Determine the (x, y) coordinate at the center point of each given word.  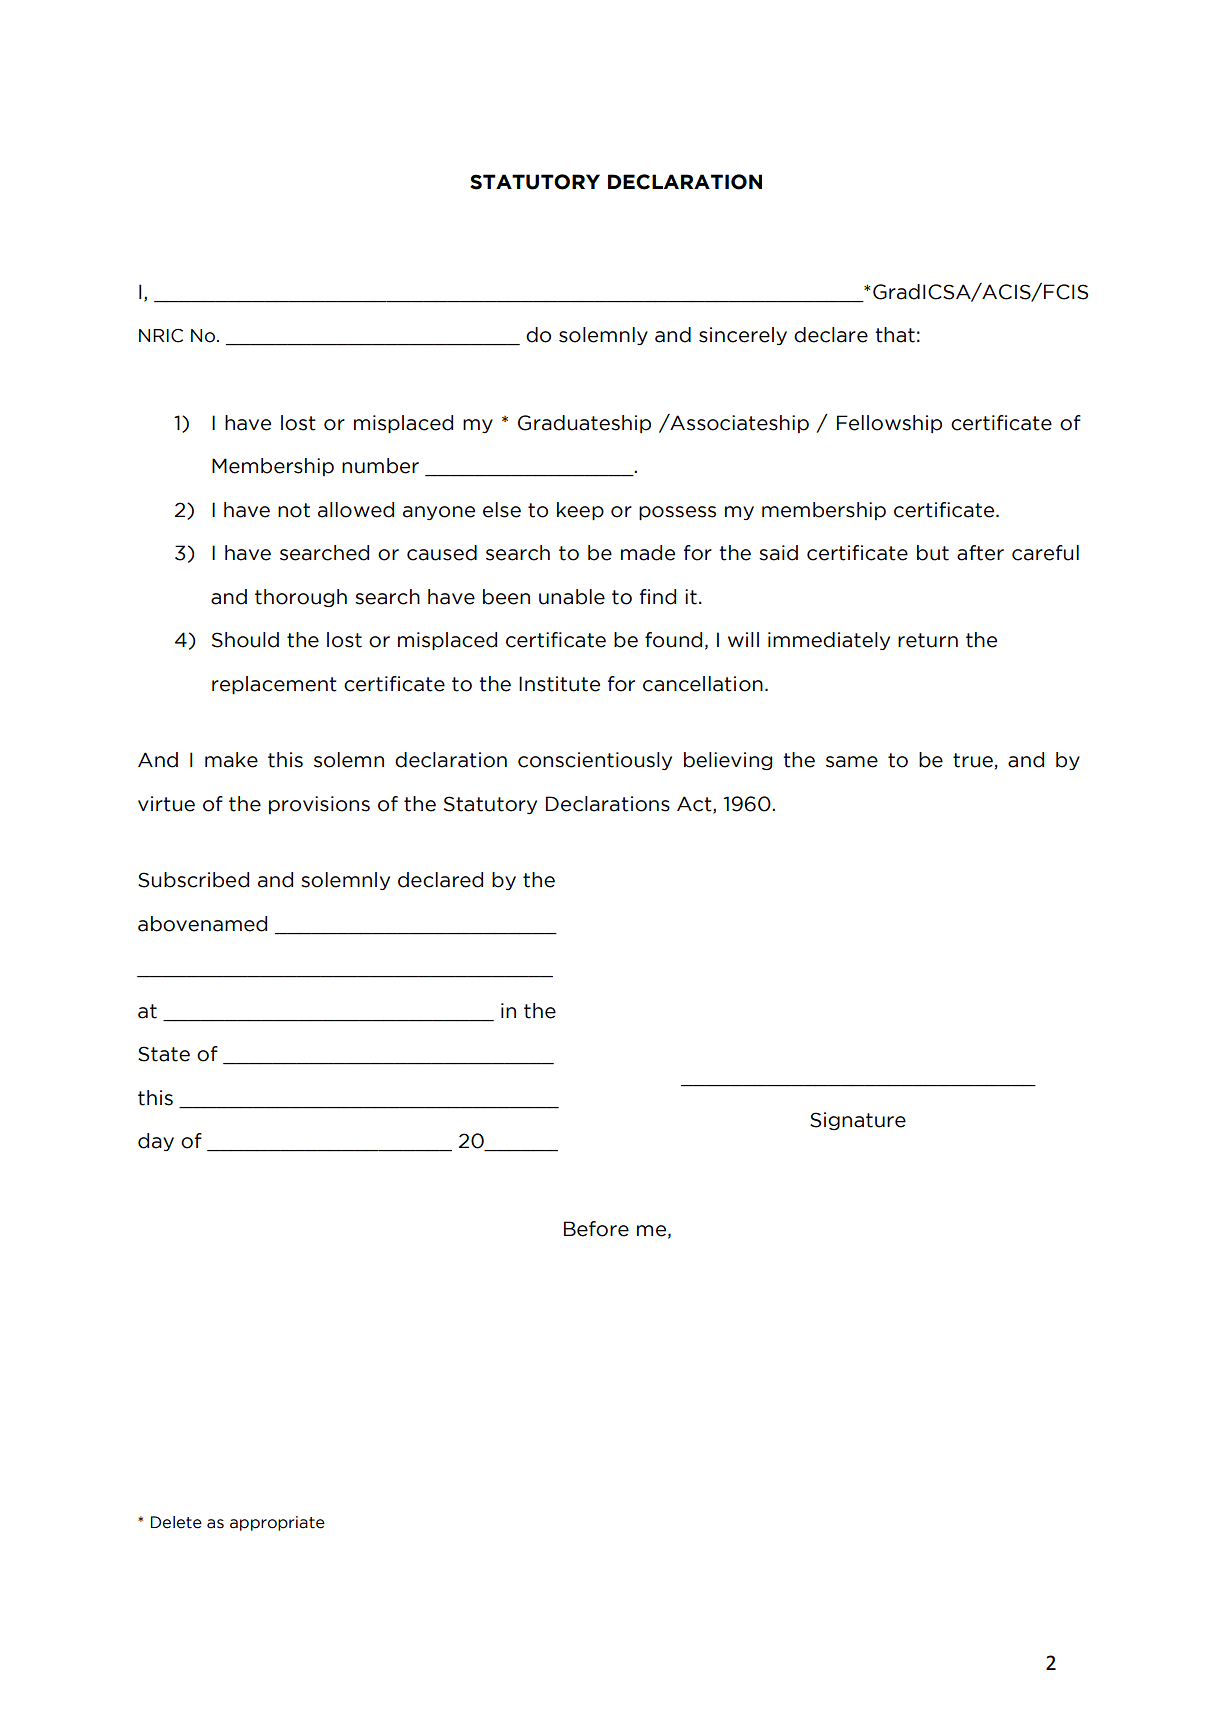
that (895, 335)
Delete (176, 1522)
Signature (858, 1121)
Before (596, 1229)
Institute (559, 684)
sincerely (743, 336)
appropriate (277, 1523)
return (928, 640)
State (164, 1054)
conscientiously (595, 761)
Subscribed (193, 880)
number (380, 466)
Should (245, 640)
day (156, 1142)
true (973, 760)
